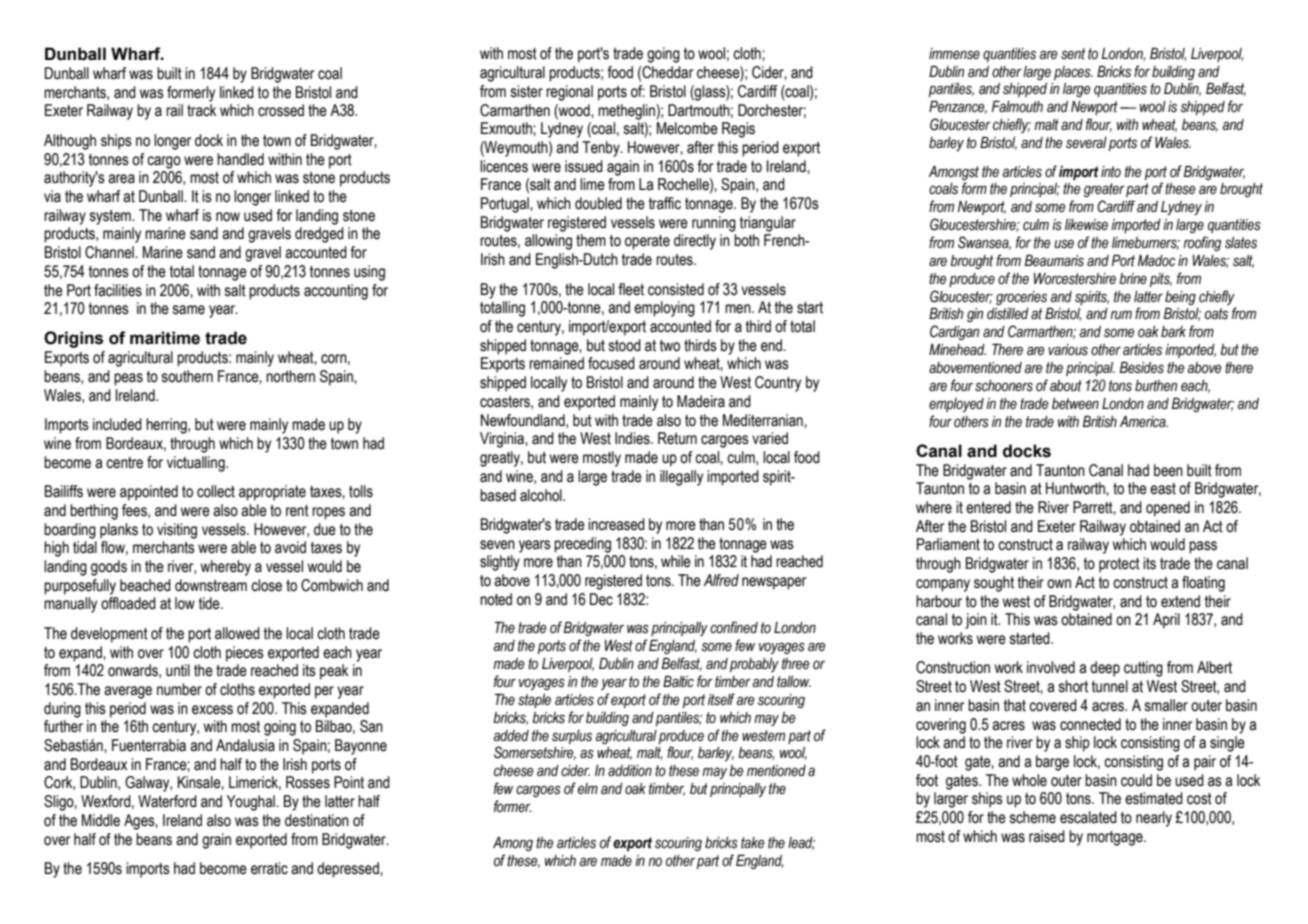 The width and height of the page is (1308, 924). I want to click on mortgage, so click(1116, 838).
